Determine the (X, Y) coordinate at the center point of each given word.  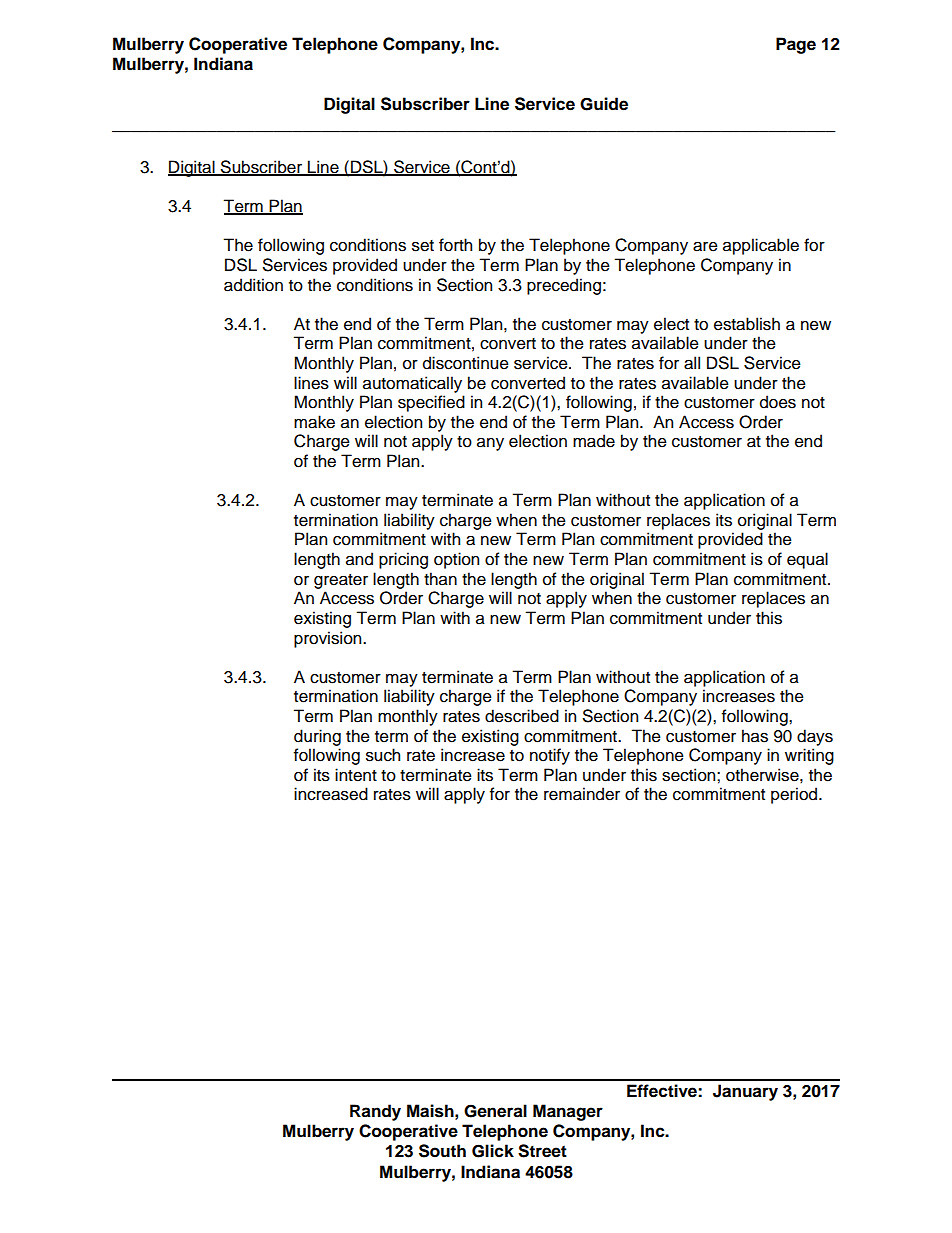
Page (796, 45)
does (778, 402)
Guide (604, 104)
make (314, 422)
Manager (568, 1112)
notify (550, 756)
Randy (375, 1112)
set (423, 246)
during (317, 737)
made (594, 441)
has (755, 736)
